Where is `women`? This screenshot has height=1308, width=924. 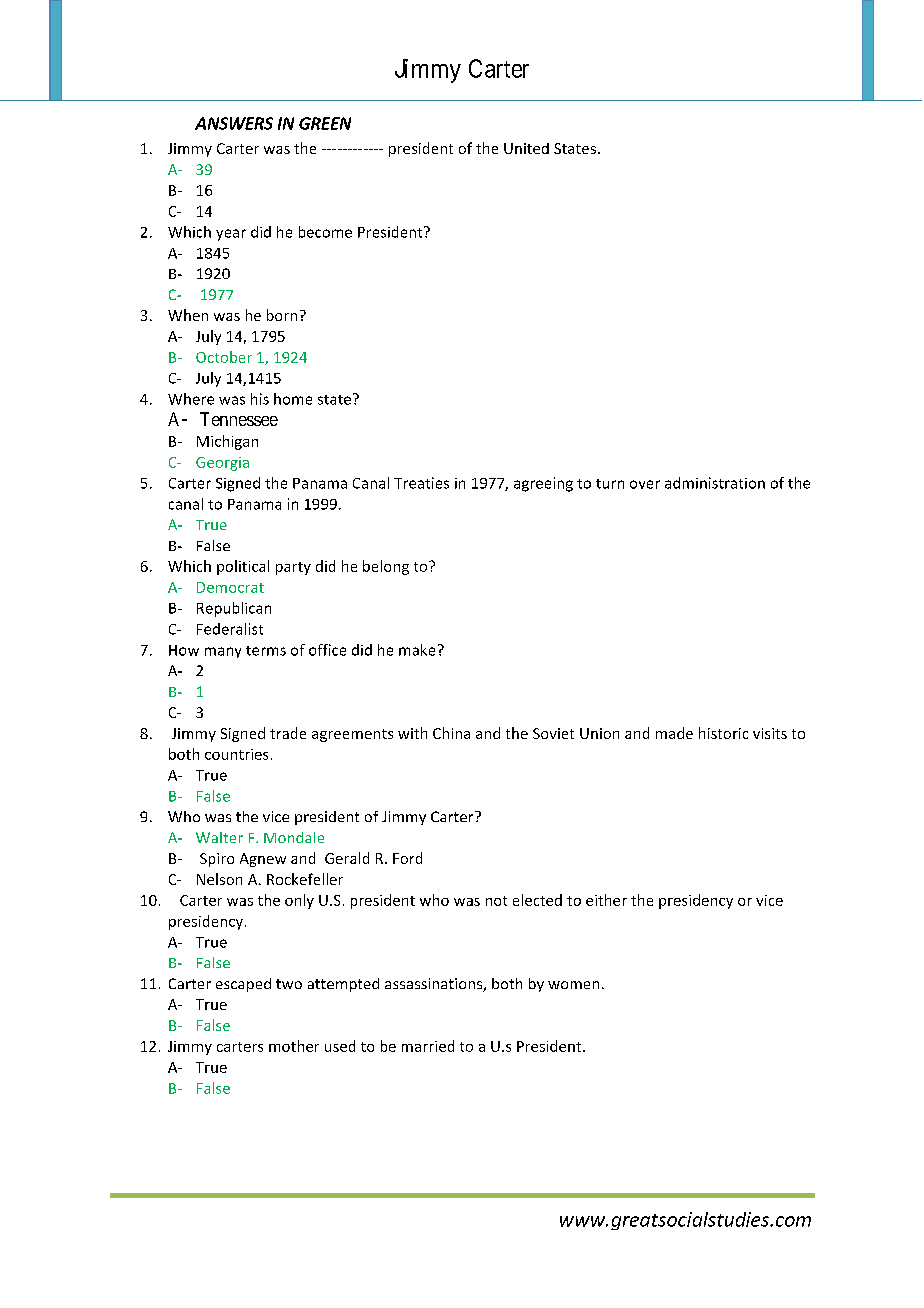 women is located at coordinates (573, 985).
